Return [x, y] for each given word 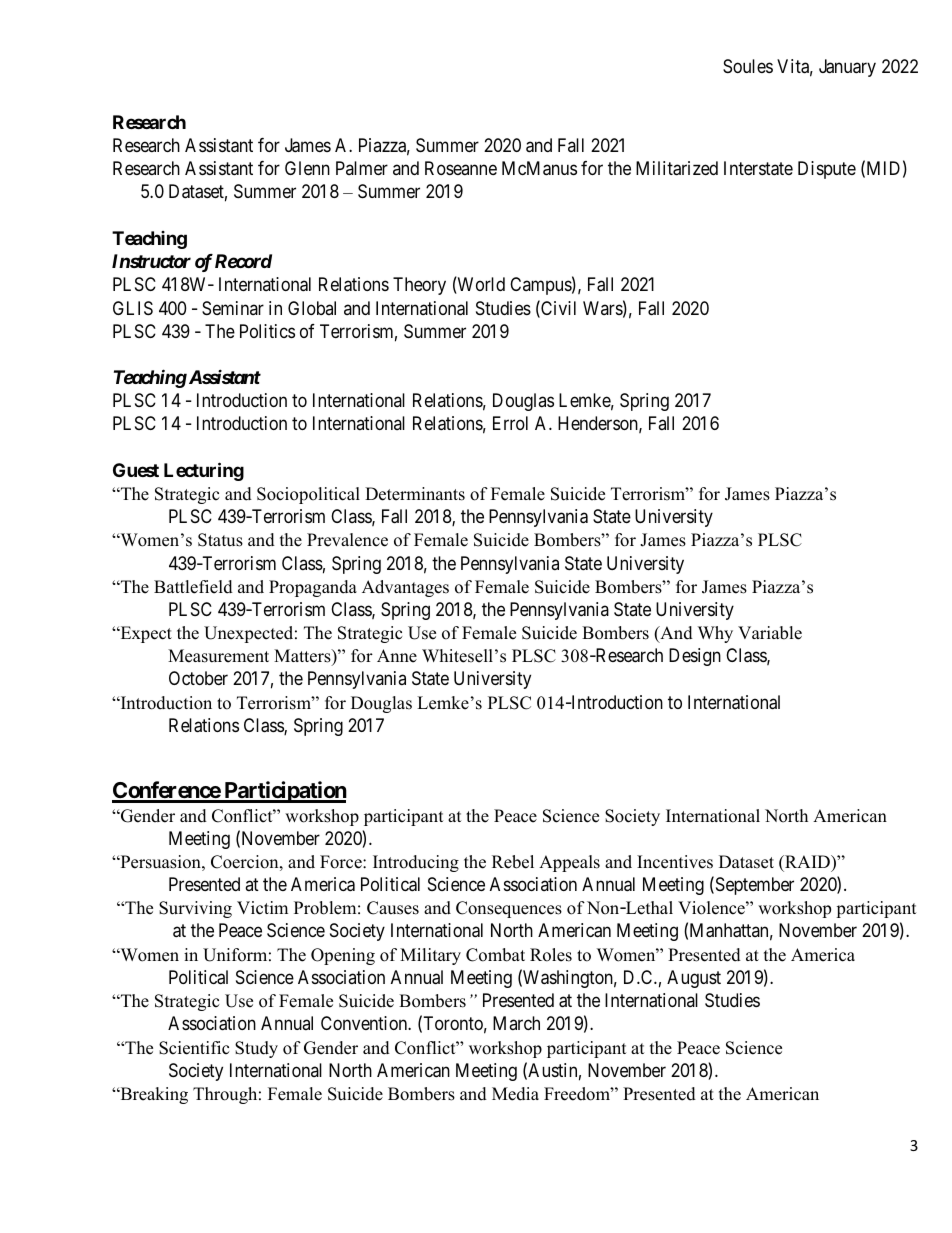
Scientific [194, 1048]
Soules [748, 66]
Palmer [362, 168]
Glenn [307, 168]
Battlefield [193, 587]
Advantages [405, 588]
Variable [770, 633]
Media [515, 1094]
